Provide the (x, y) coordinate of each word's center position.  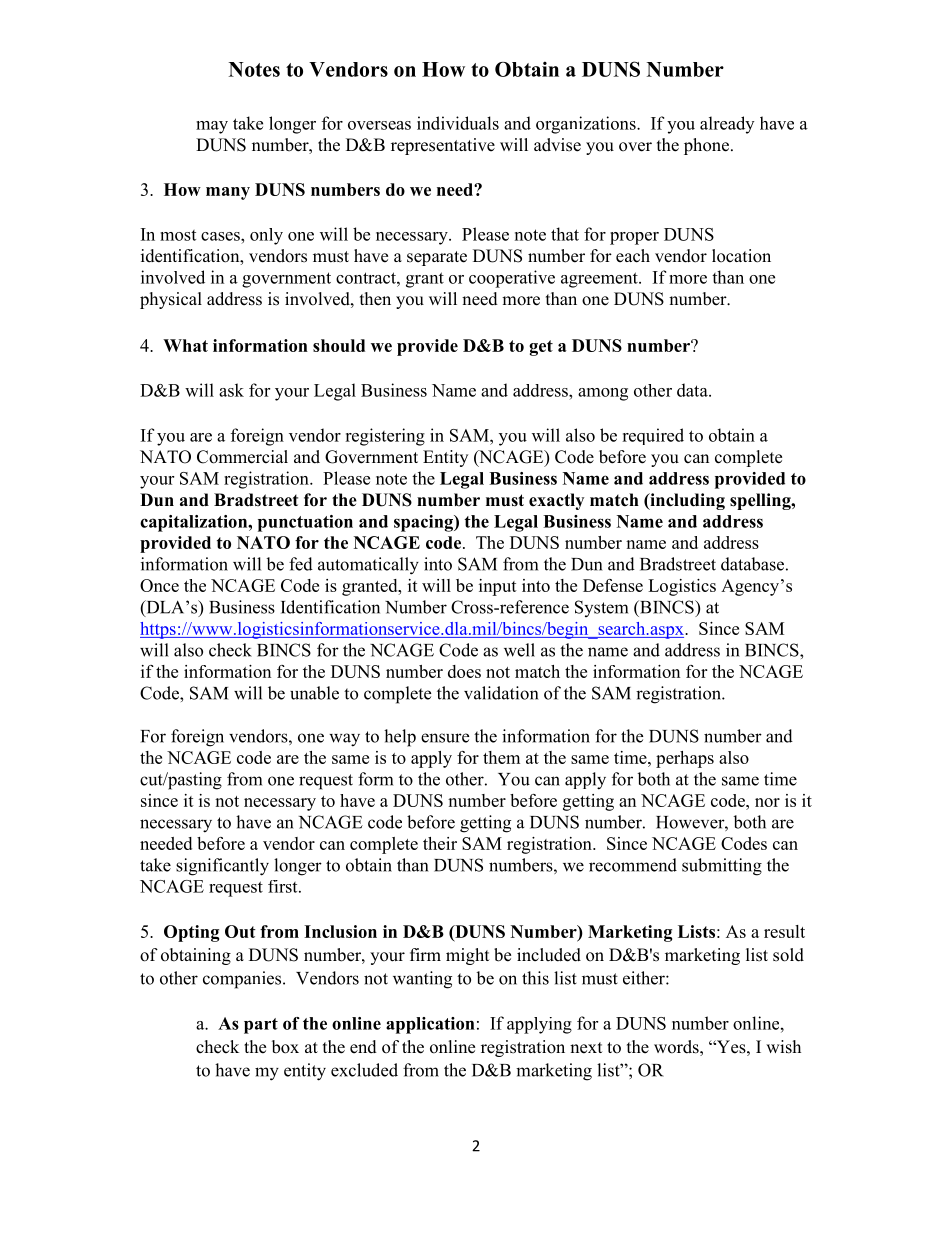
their (440, 843)
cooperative (512, 279)
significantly (222, 867)
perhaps (685, 759)
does (464, 671)
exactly (556, 501)
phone (708, 146)
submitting (722, 867)
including (686, 501)
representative (443, 146)
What (185, 345)
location (741, 256)
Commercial (242, 457)
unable (314, 693)
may (212, 127)
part (261, 1026)
